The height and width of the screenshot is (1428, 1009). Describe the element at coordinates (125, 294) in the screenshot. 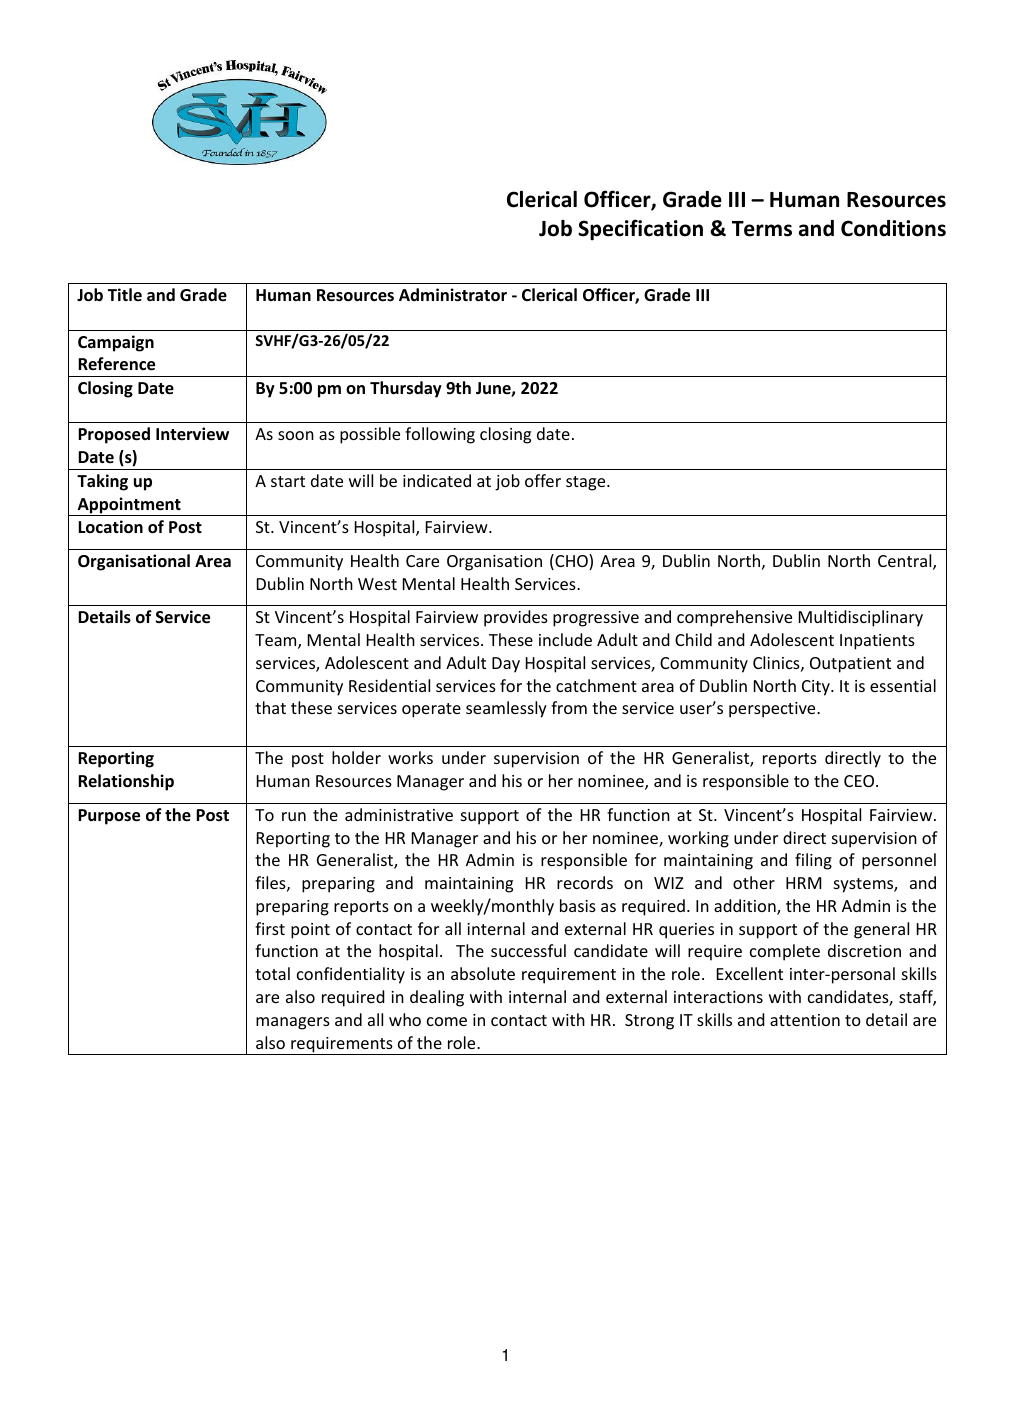

I see `Title` at that location.
